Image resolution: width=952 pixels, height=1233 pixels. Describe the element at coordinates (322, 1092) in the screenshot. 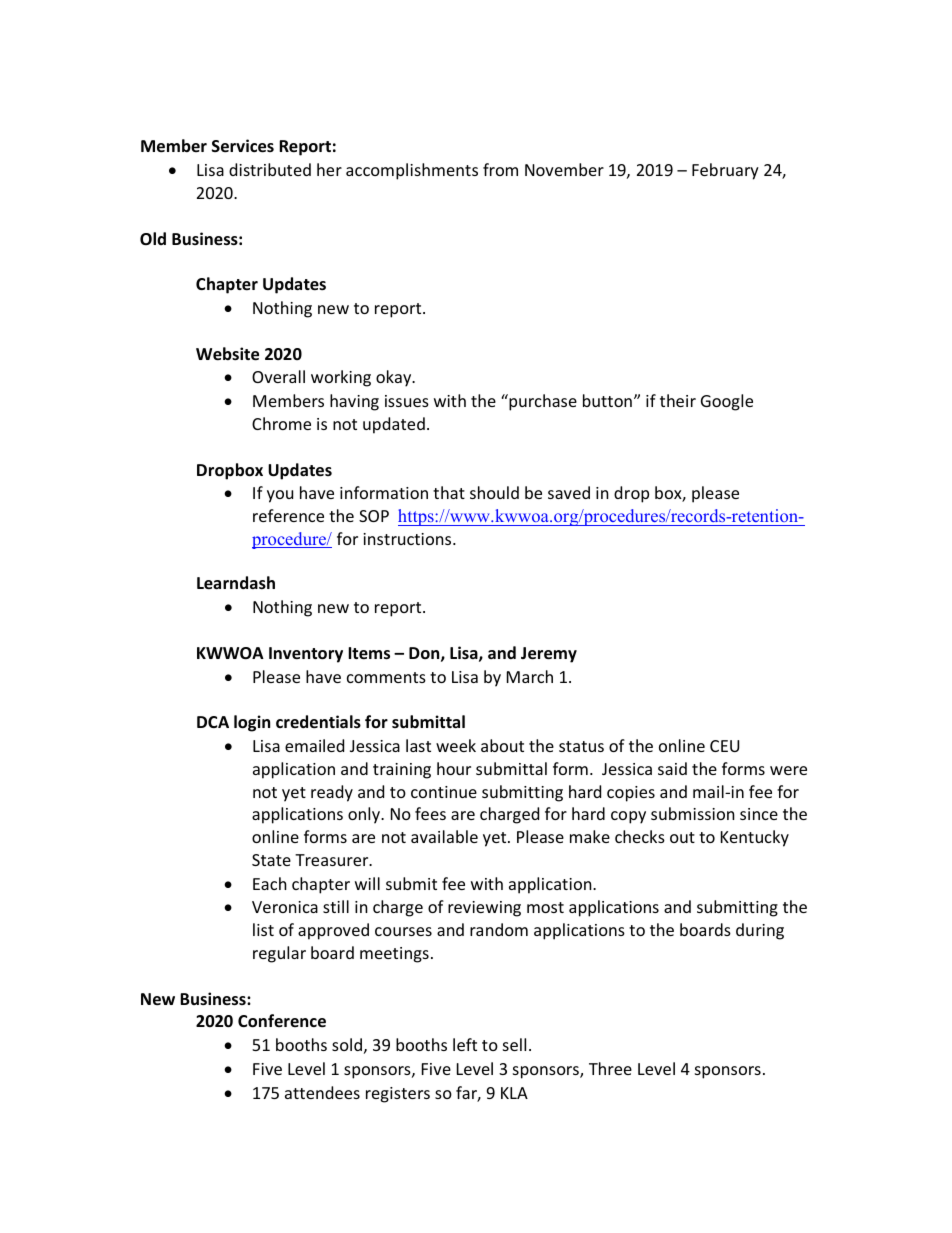

I see `attendees` at that location.
